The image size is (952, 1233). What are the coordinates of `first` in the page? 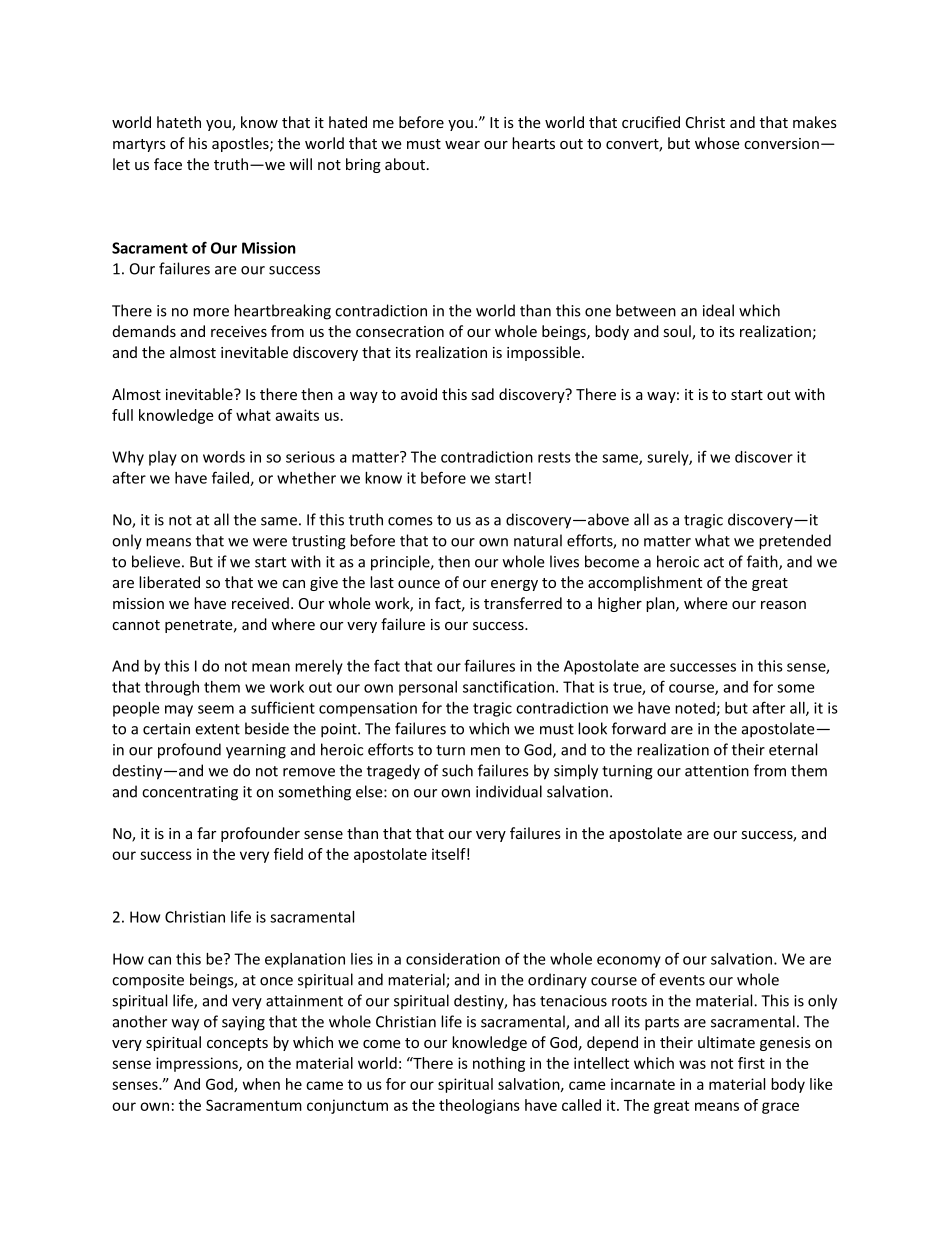 It's located at (751, 1063).
